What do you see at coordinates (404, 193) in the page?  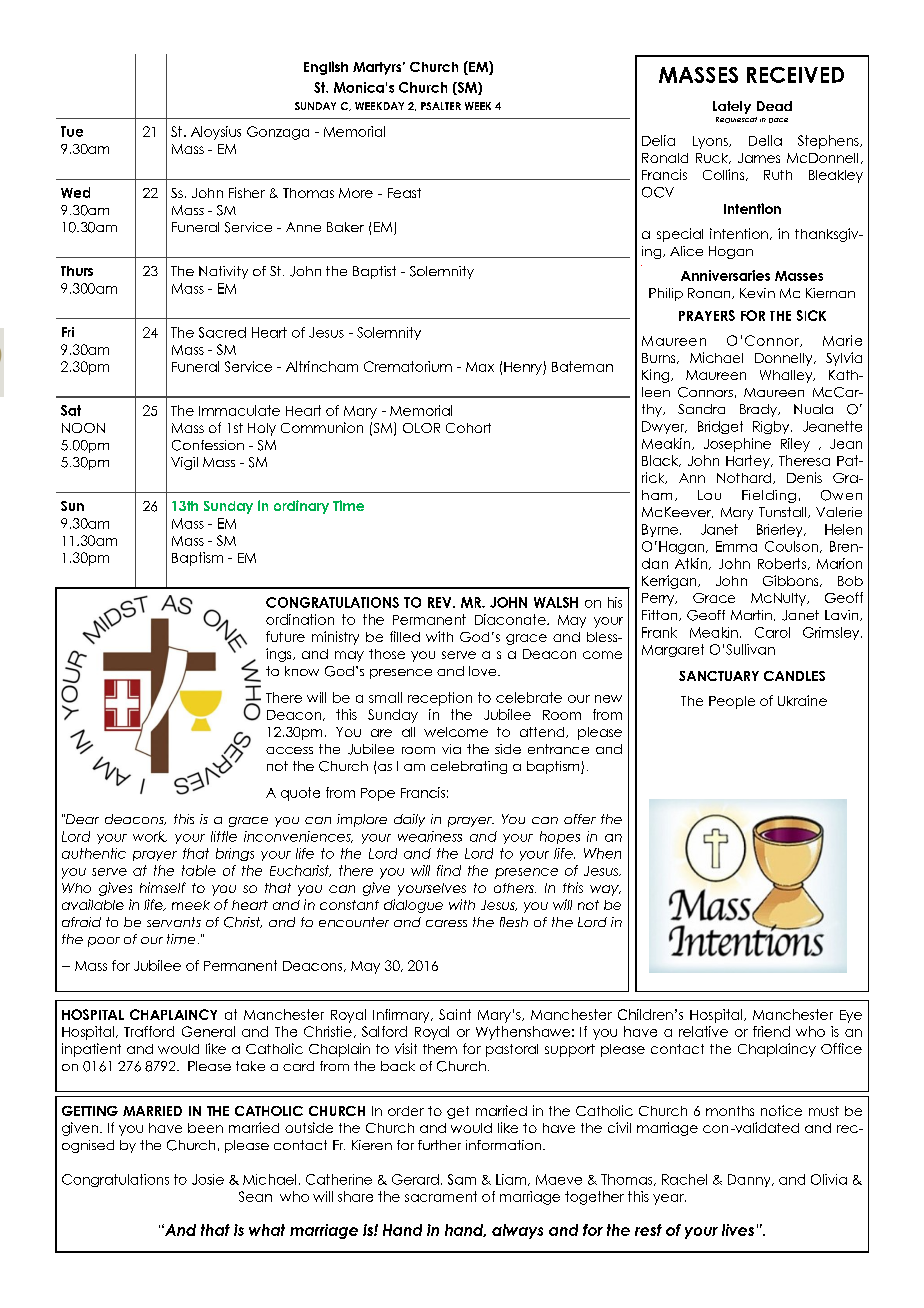 I see `Feast` at bounding box center [404, 193].
